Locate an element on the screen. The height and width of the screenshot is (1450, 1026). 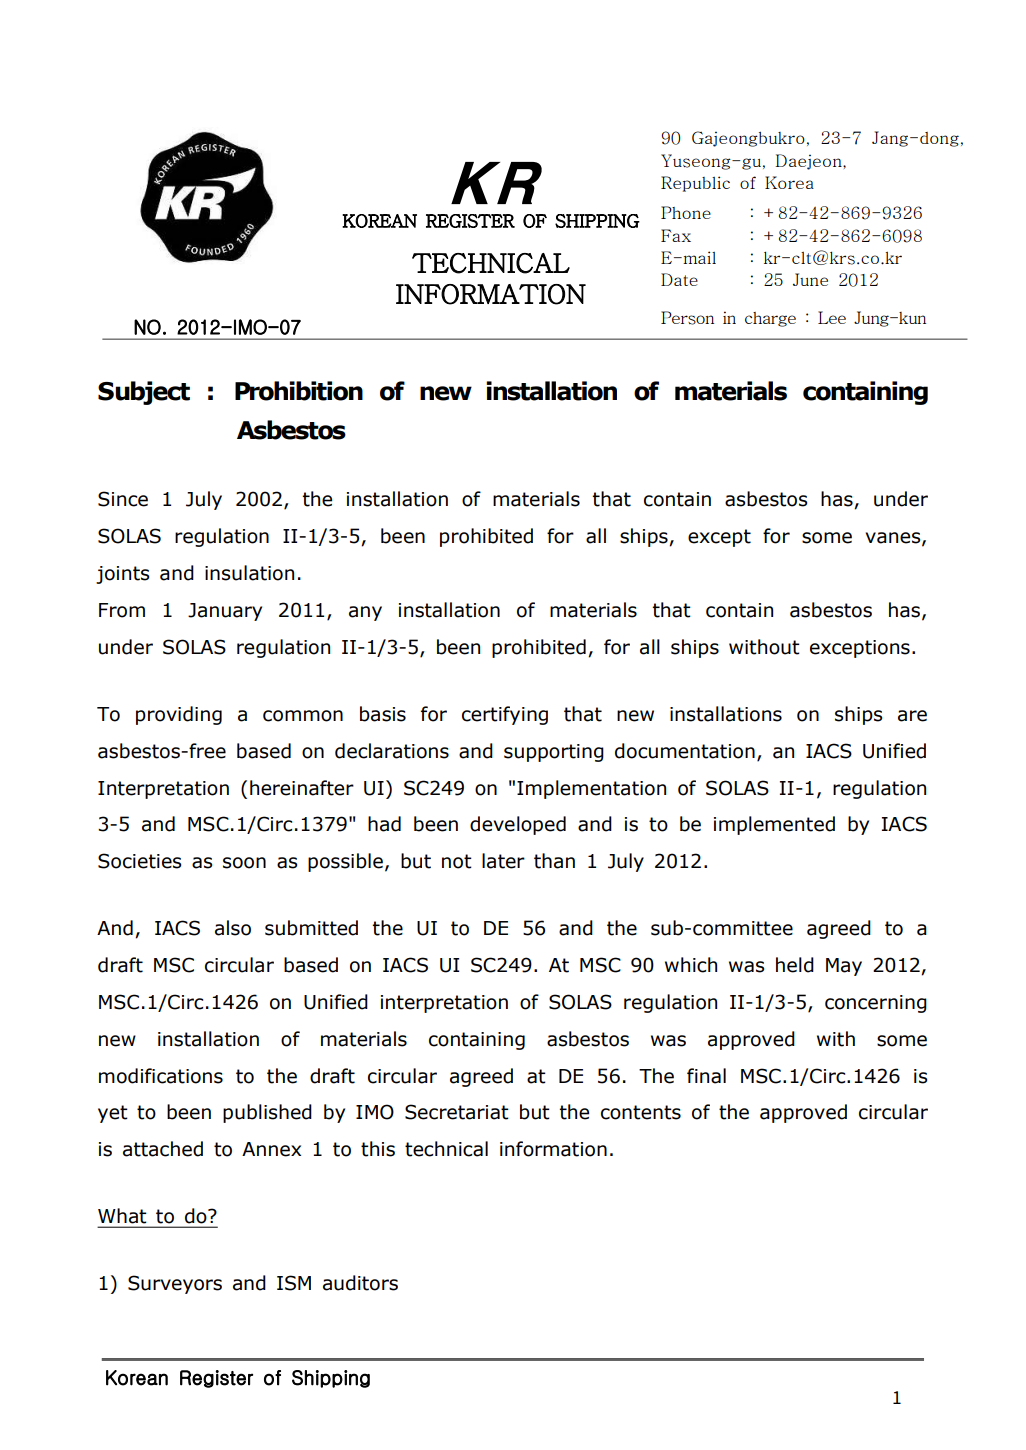
Fax is located at coordinates (676, 235).
